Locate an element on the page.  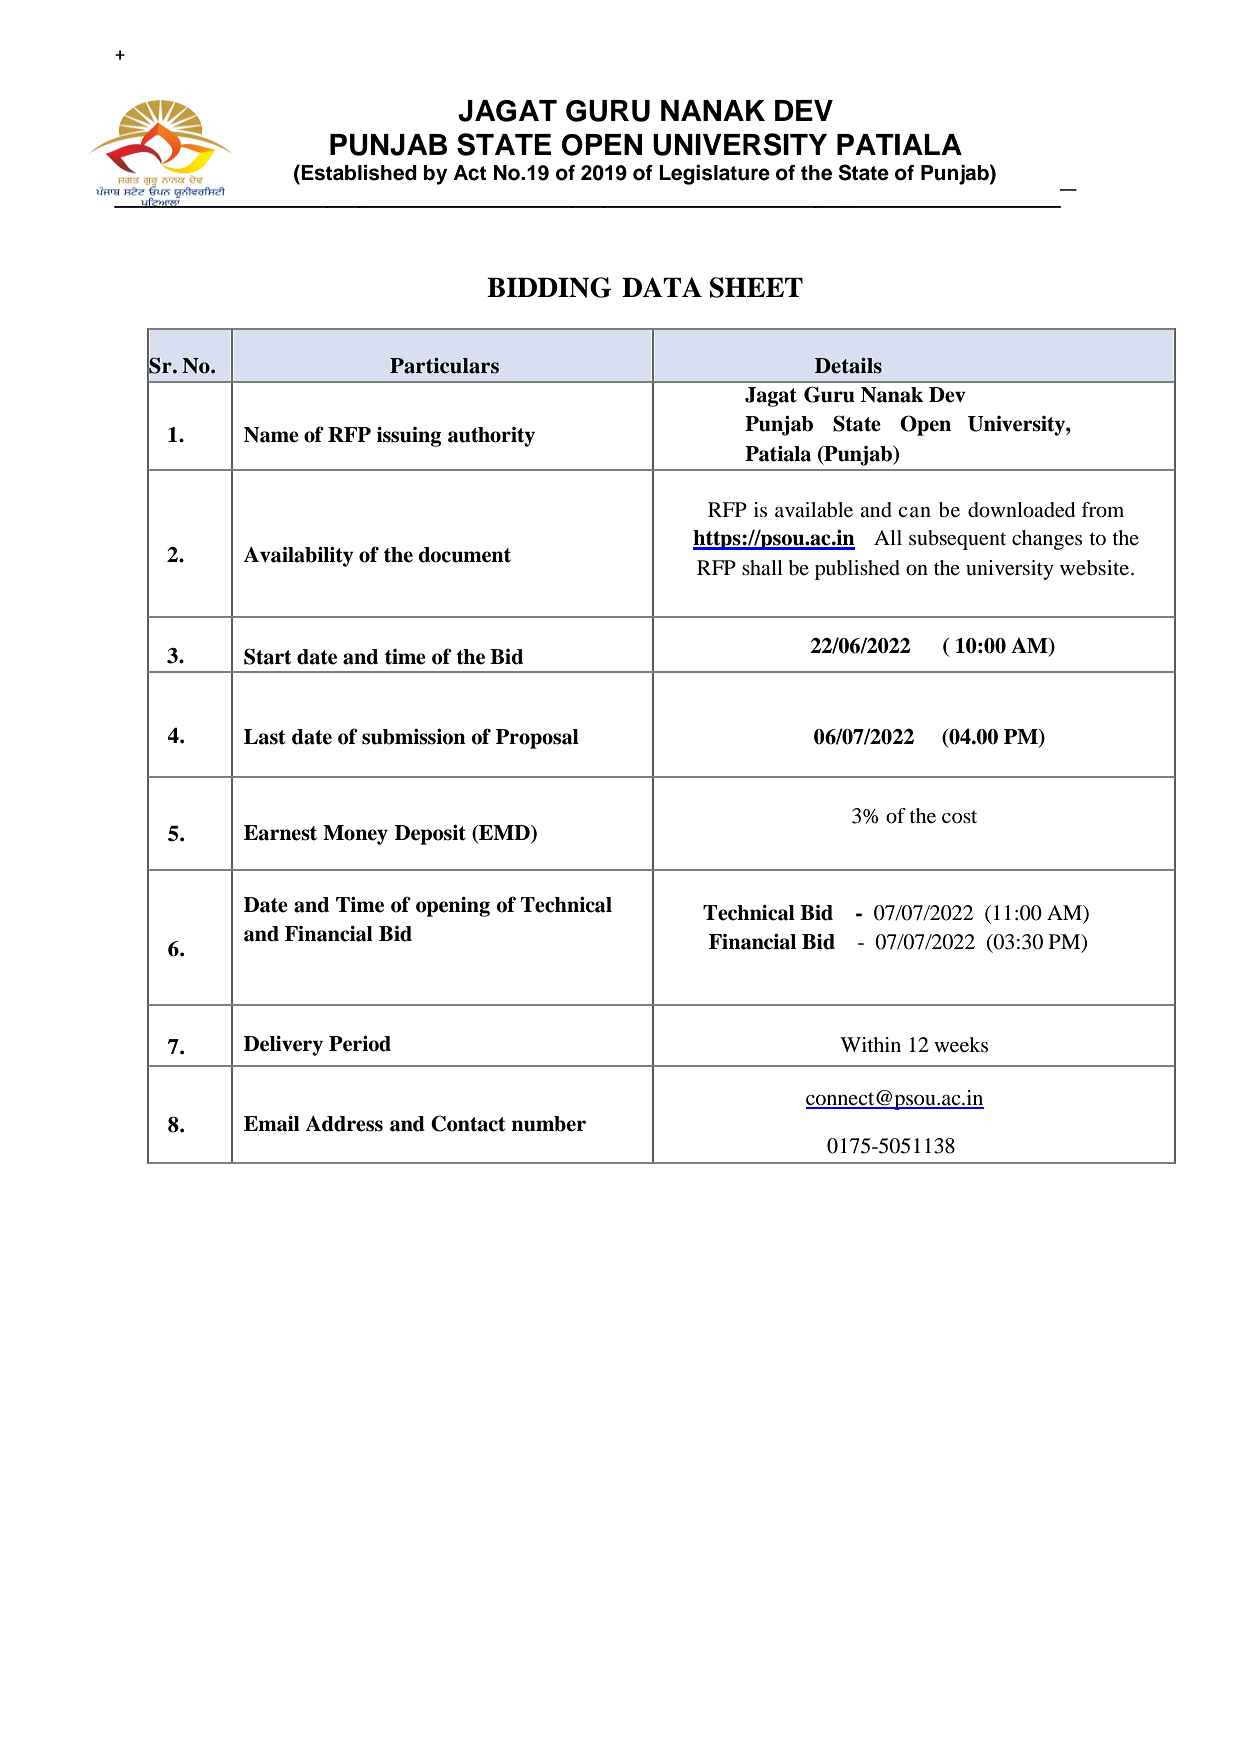
website is located at coordinates (1096, 568).
